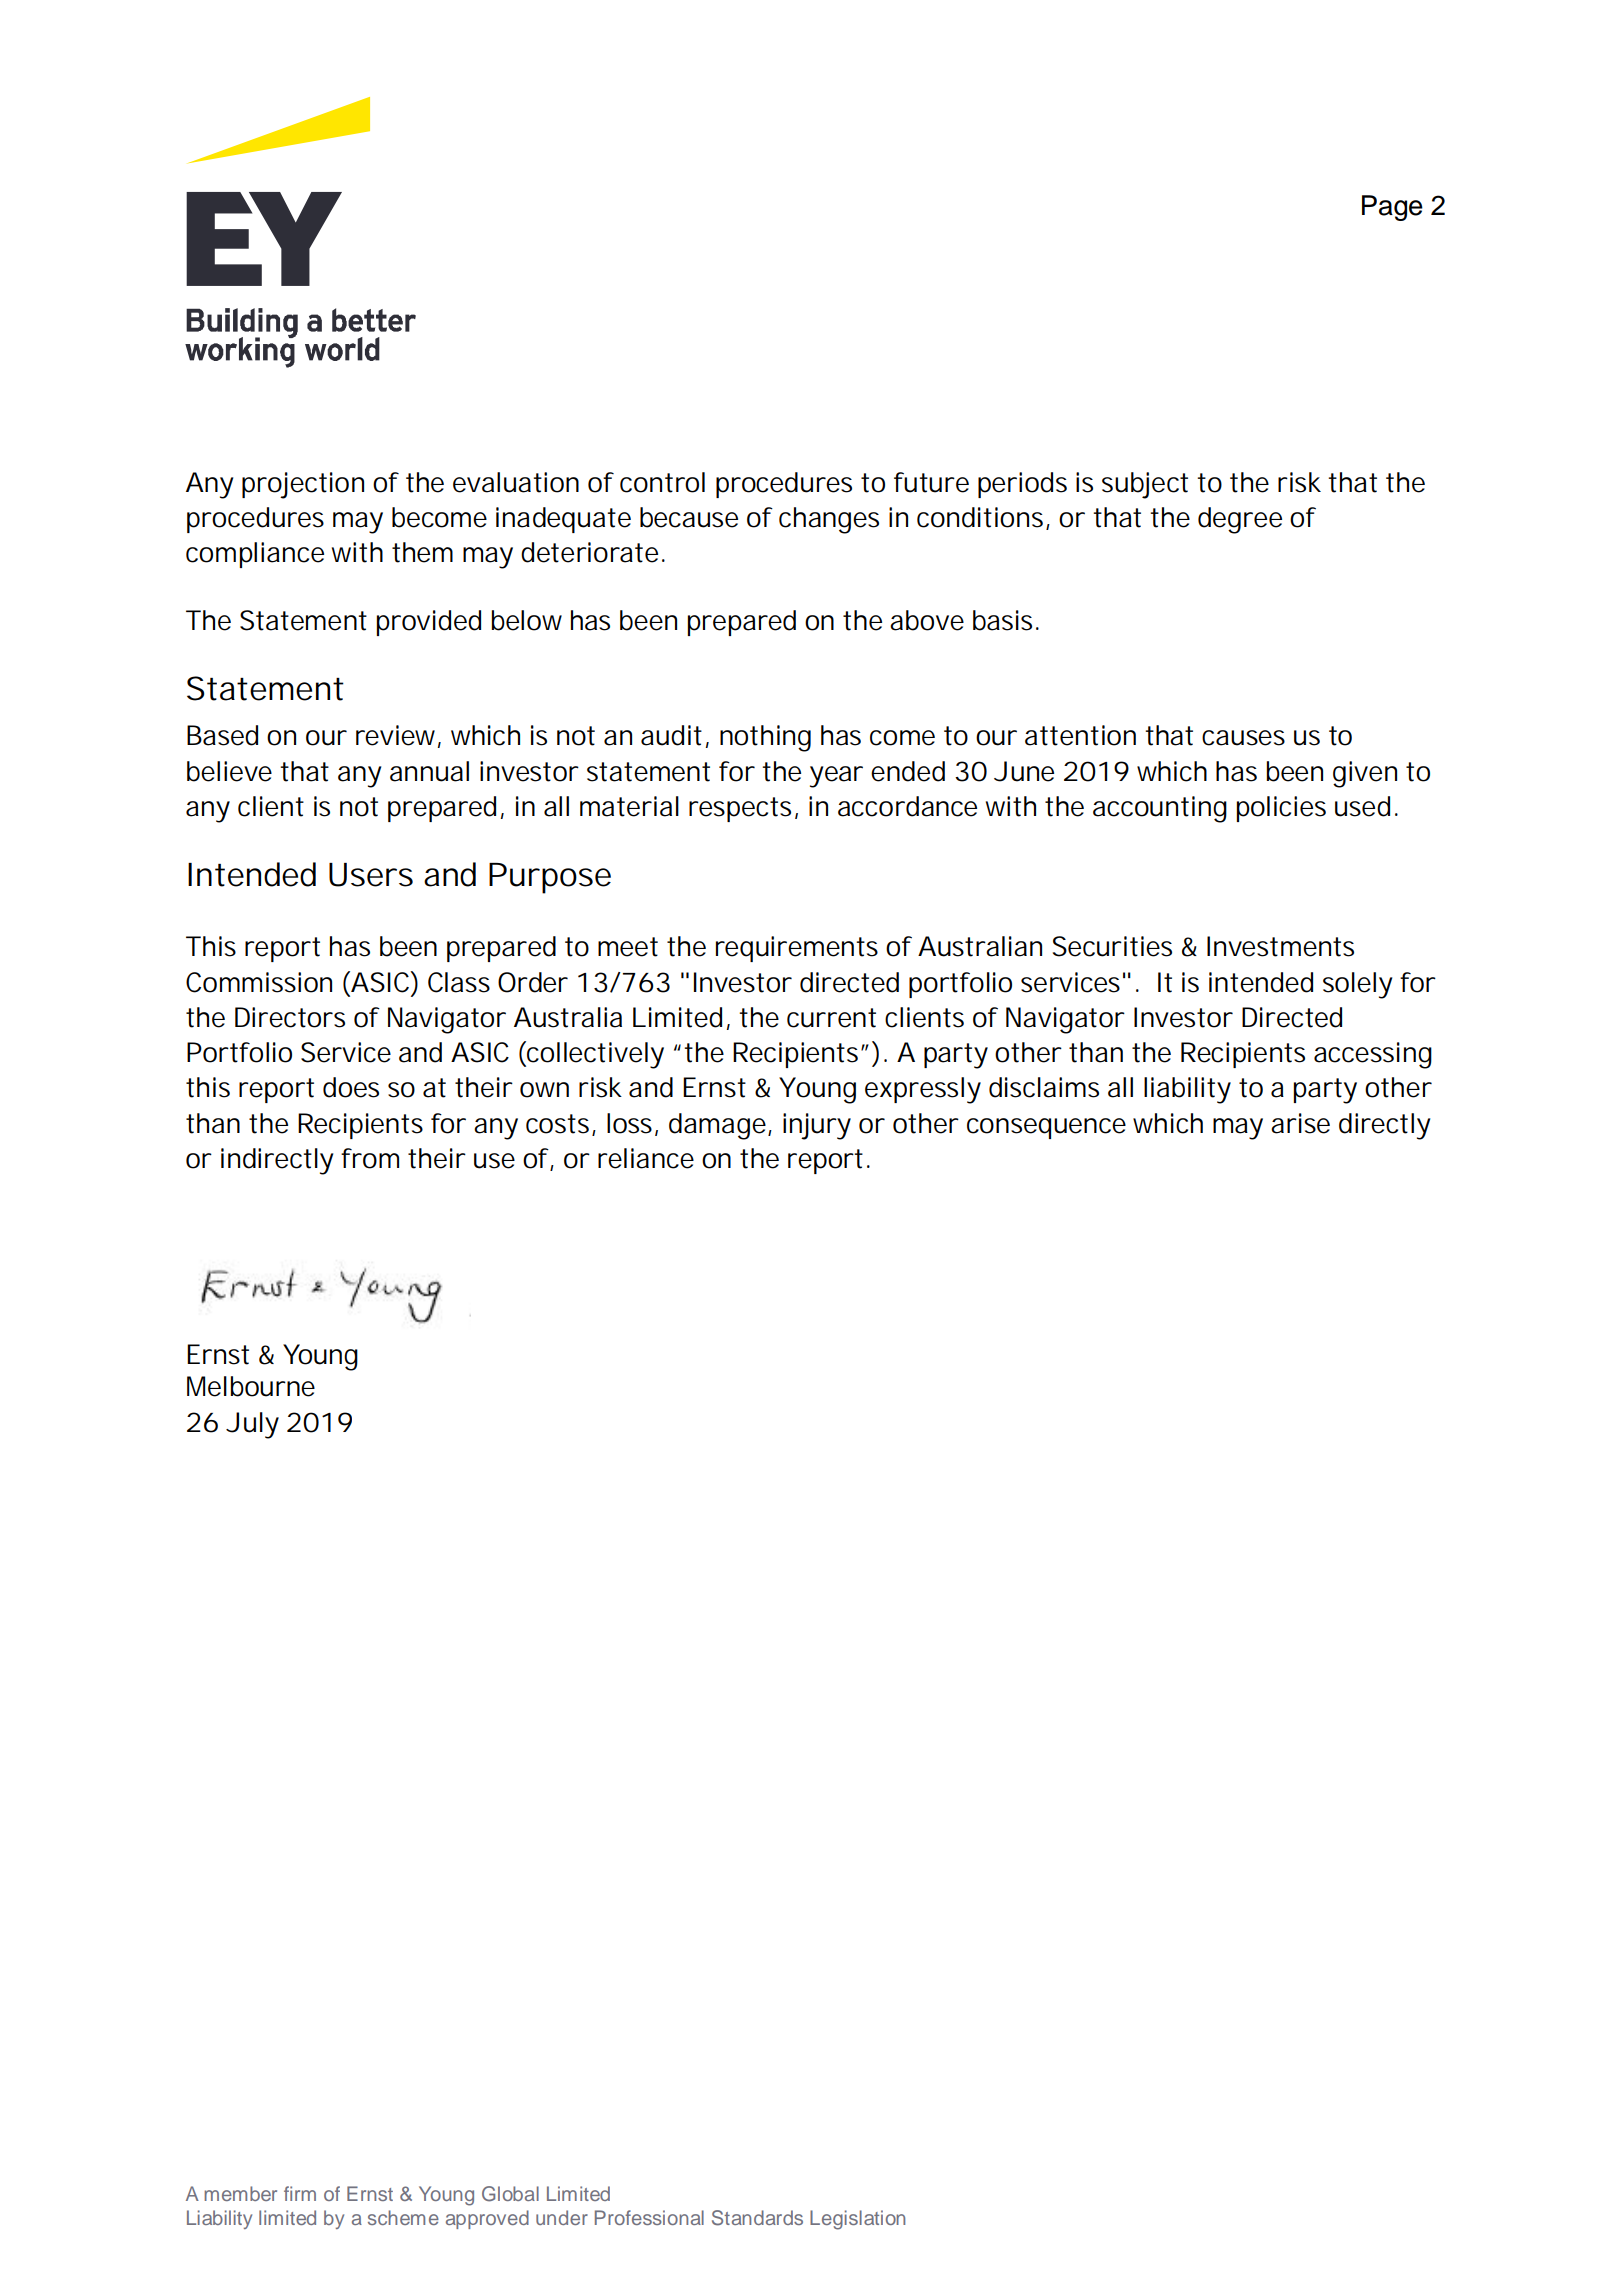  I want to click on Investments, so click(1280, 946).
